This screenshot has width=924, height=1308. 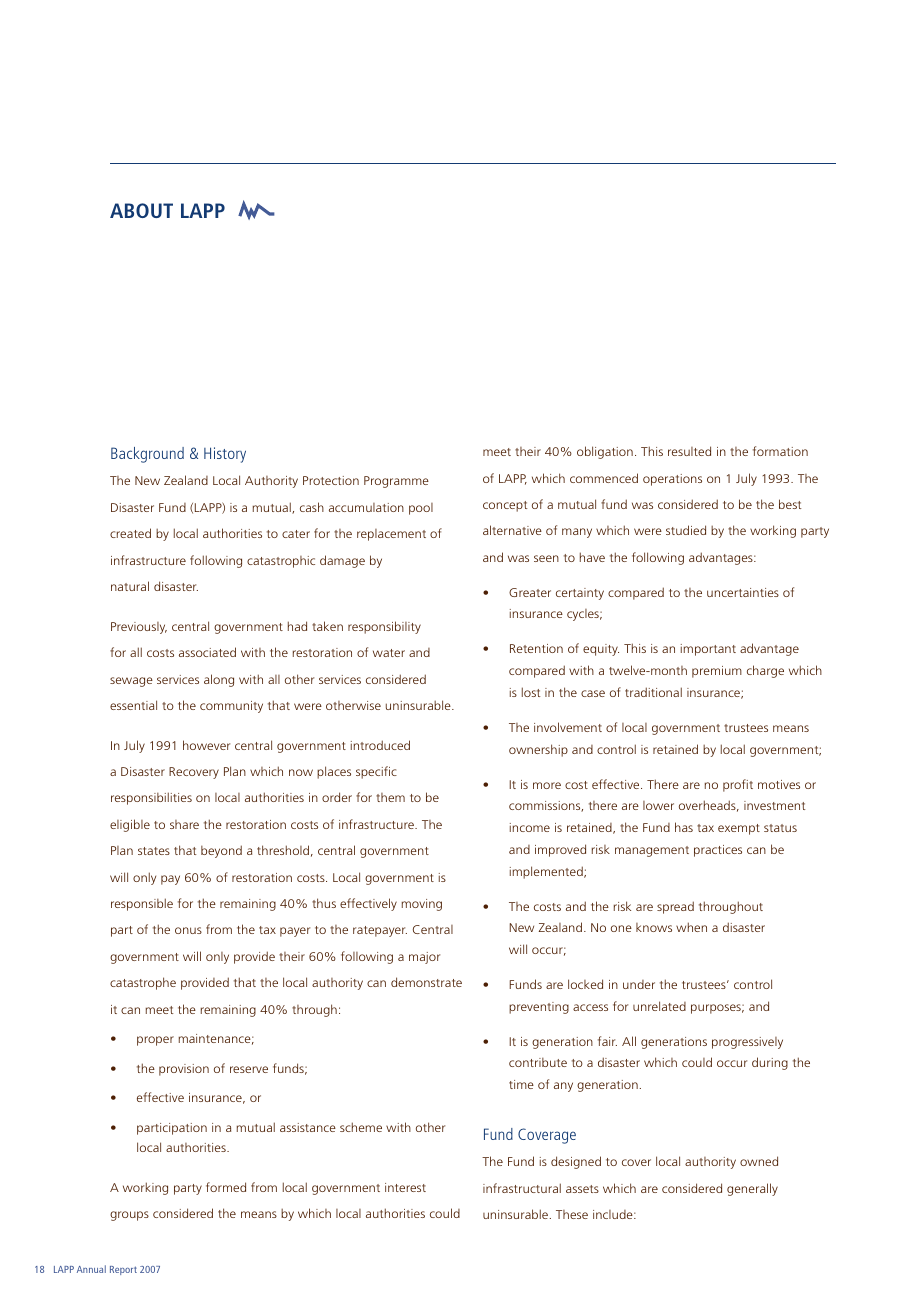 I want to click on moving, so click(x=421, y=905).
